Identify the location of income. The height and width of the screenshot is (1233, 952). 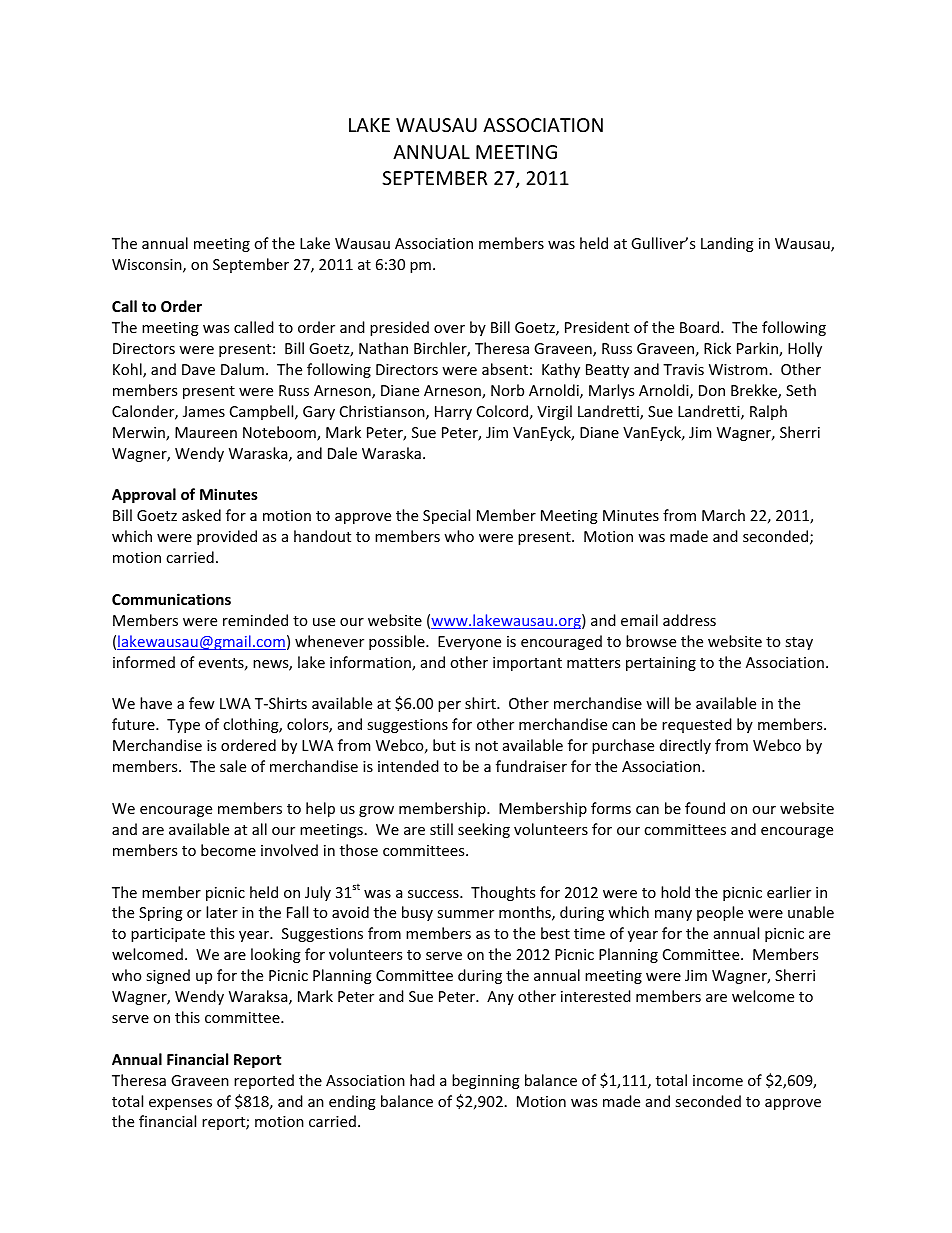
(718, 1080).
